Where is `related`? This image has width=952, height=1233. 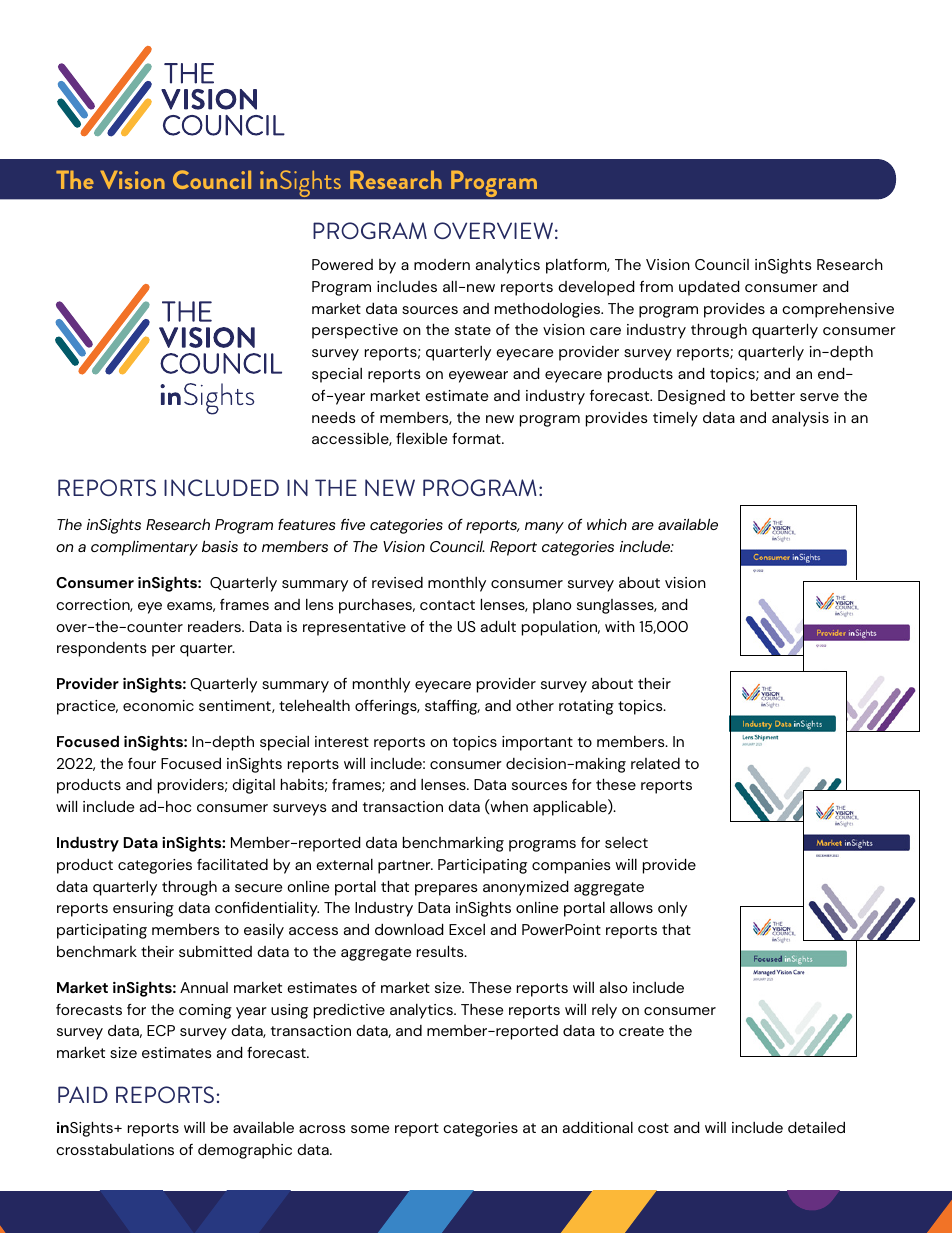
related is located at coordinates (655, 763).
